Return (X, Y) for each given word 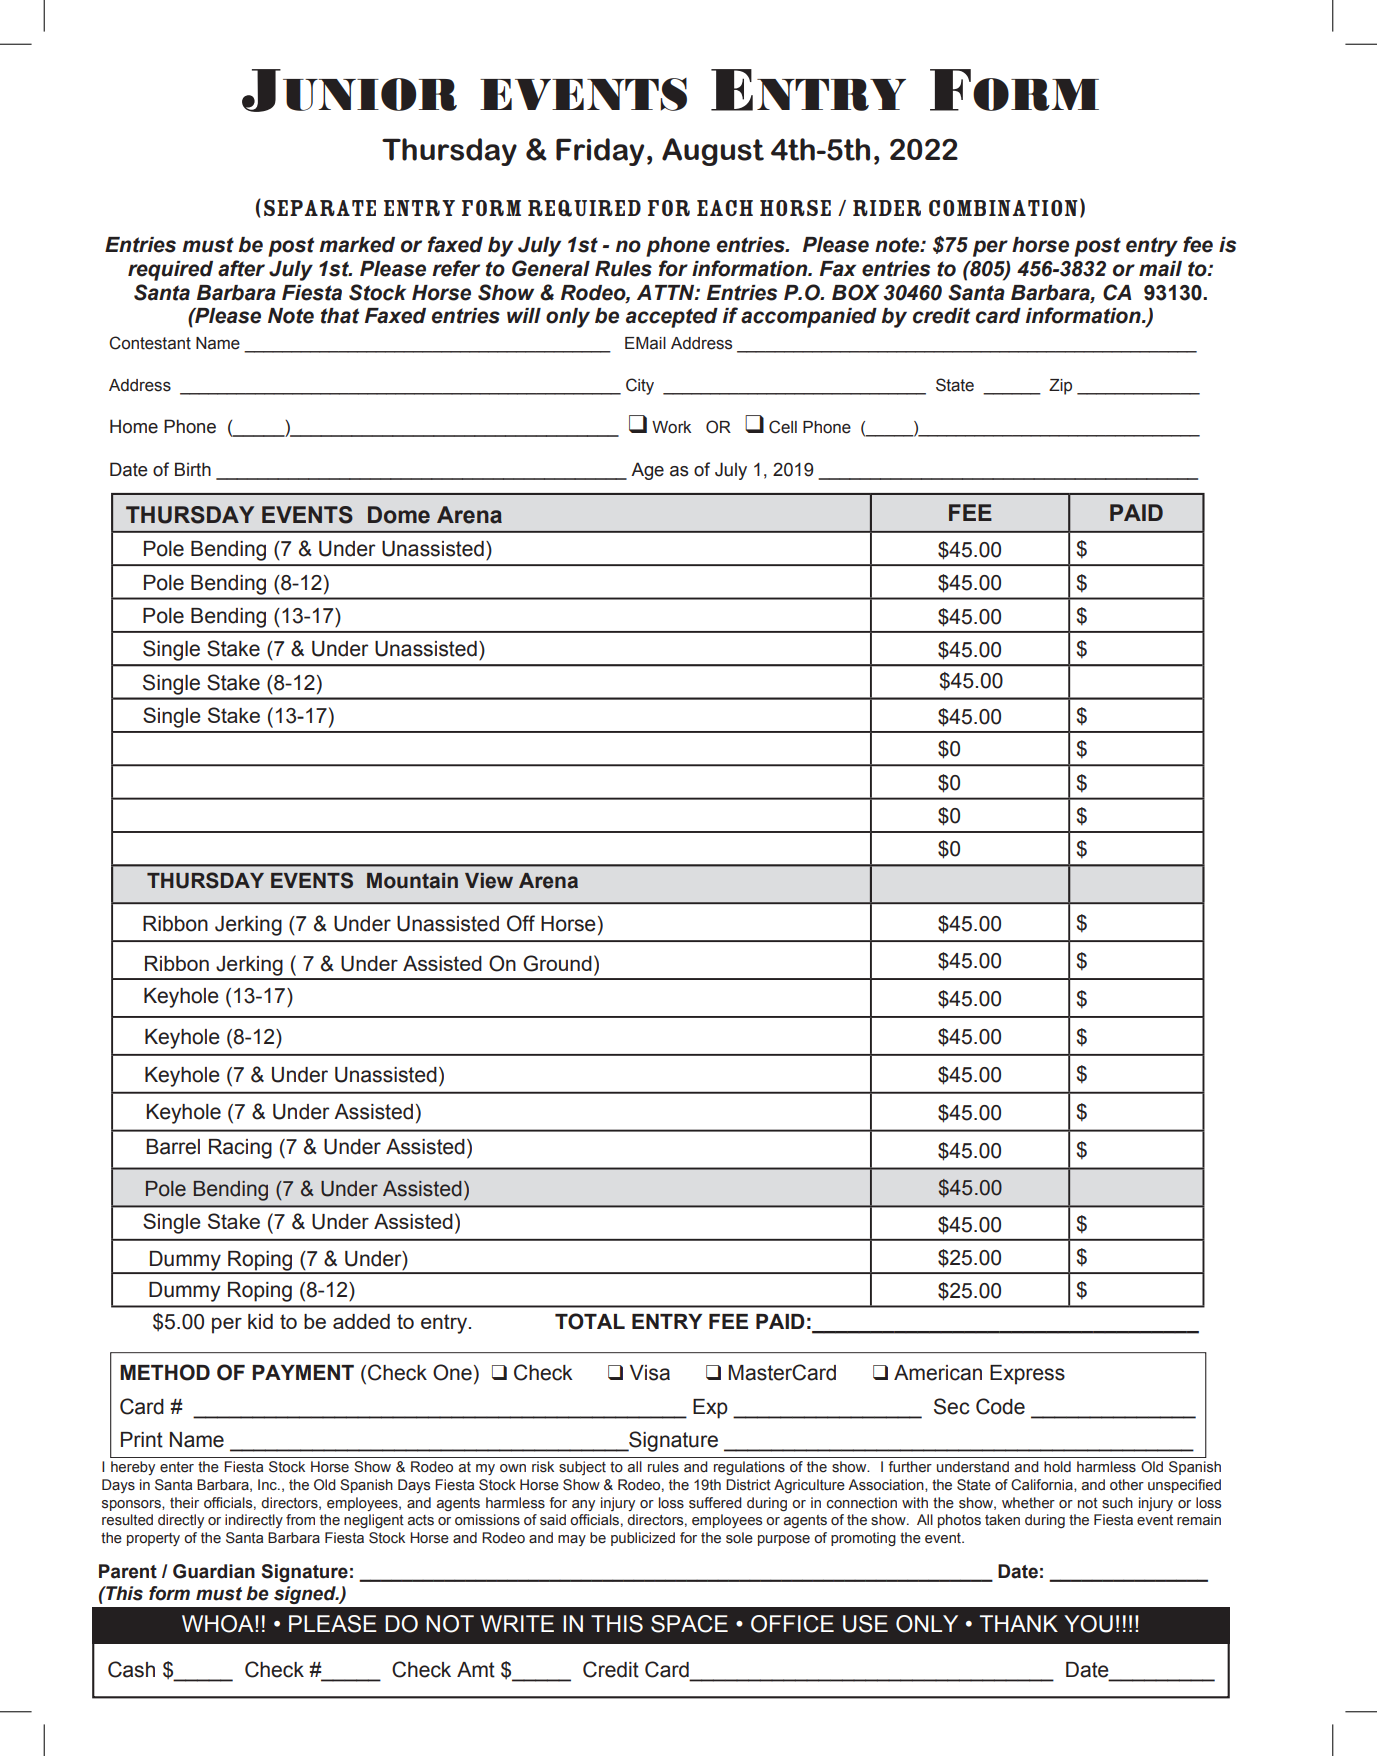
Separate (320, 208)
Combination (1003, 208)
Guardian (214, 1571)
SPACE (689, 1624)
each (725, 208)
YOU (1088, 1624)
